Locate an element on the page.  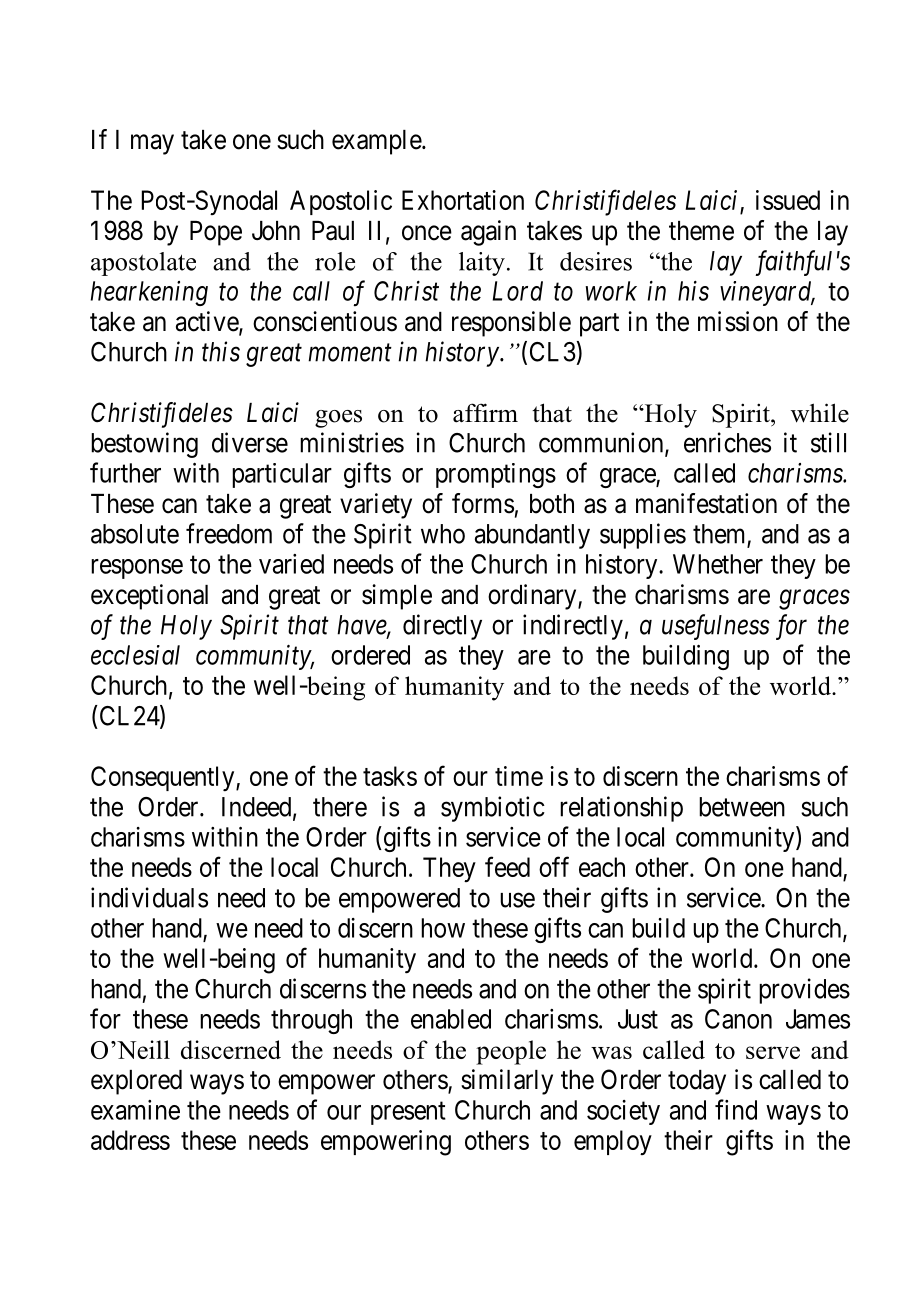
manifestation is located at coordinates (706, 503).
